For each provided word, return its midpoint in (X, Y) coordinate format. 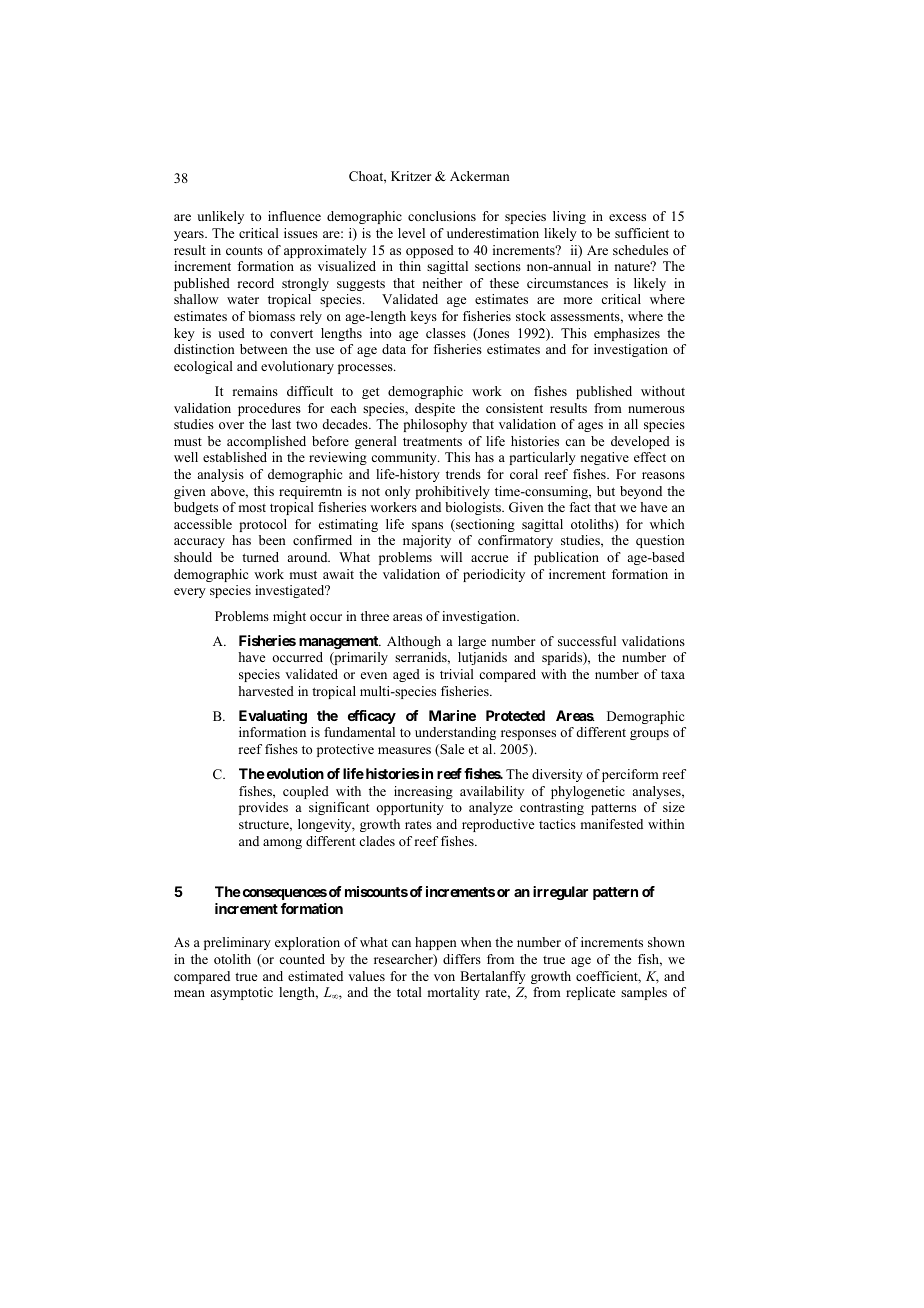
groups (649, 735)
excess (627, 217)
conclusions (442, 216)
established (235, 457)
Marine (452, 715)
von (444, 977)
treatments (432, 441)
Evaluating (273, 717)
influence (294, 216)
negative (605, 458)
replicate (590, 993)
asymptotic (242, 993)
